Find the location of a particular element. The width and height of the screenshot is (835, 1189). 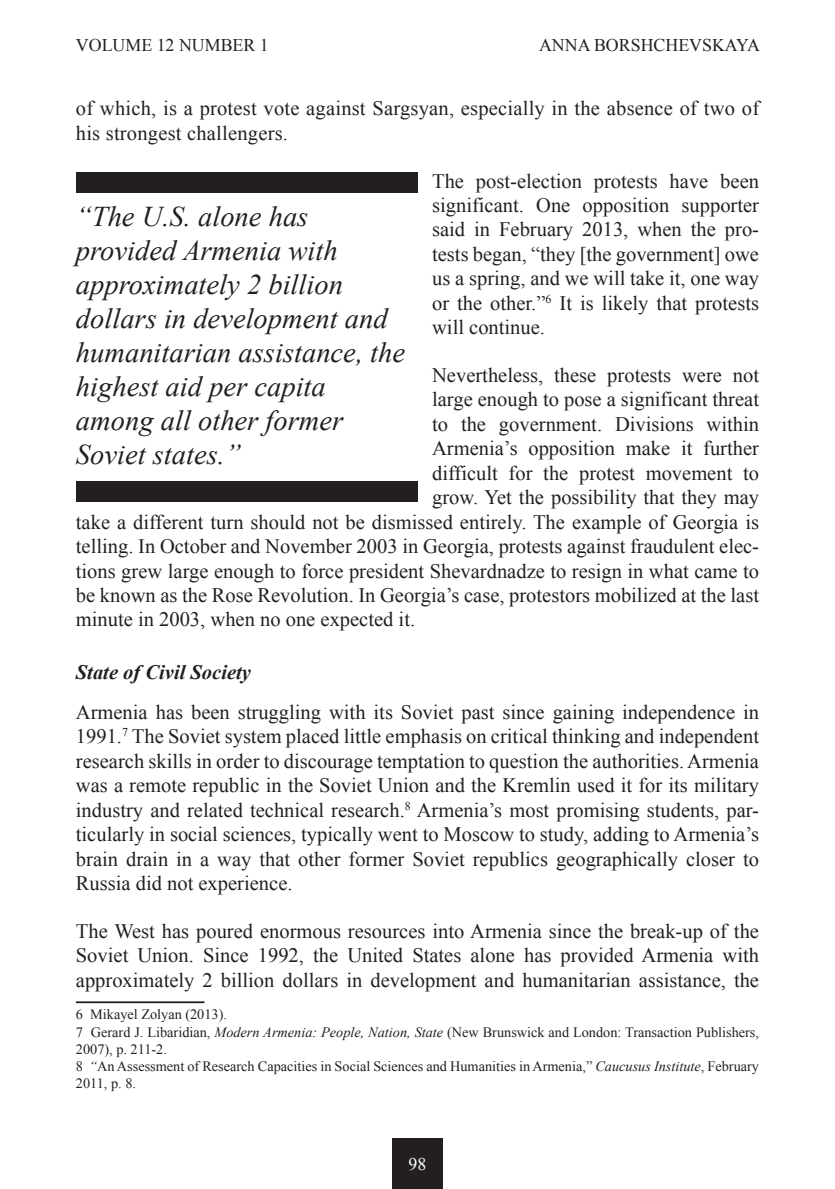

October is located at coordinates (193, 546).
